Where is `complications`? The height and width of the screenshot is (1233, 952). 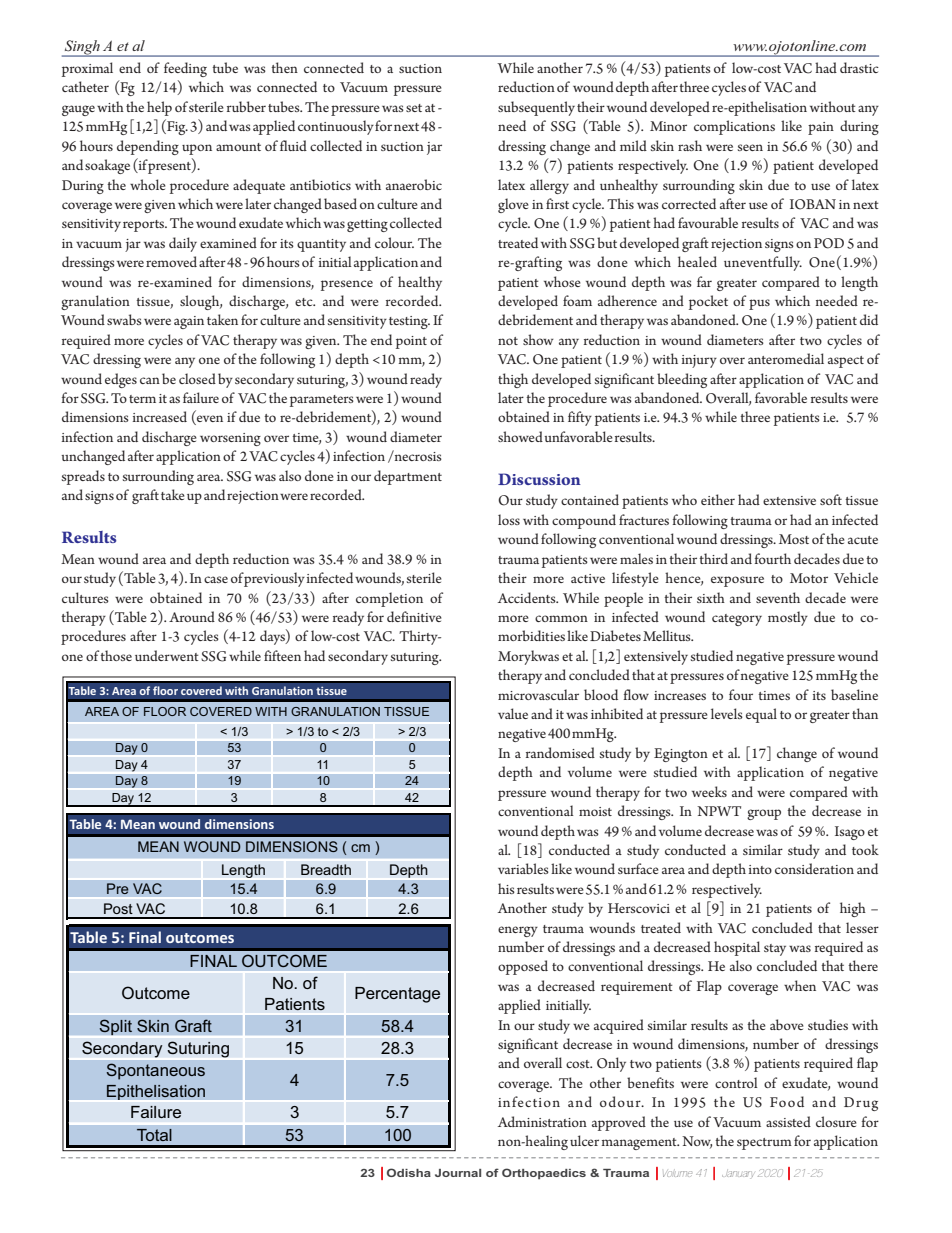
complications is located at coordinates (734, 127).
